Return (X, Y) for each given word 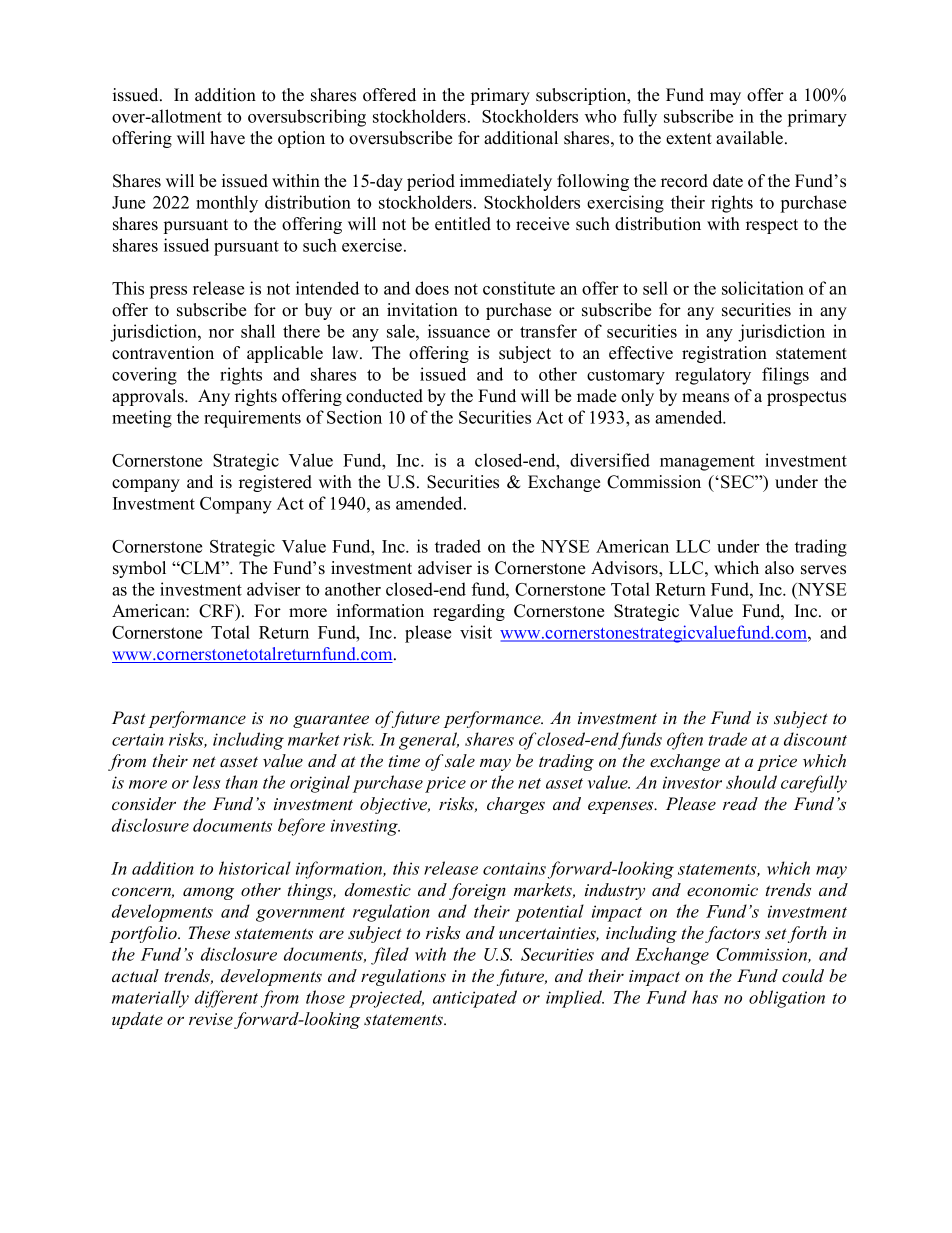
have (227, 138)
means (705, 398)
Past (129, 718)
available (751, 138)
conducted (384, 396)
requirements (252, 419)
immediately (506, 182)
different (226, 999)
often (685, 741)
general (429, 741)
